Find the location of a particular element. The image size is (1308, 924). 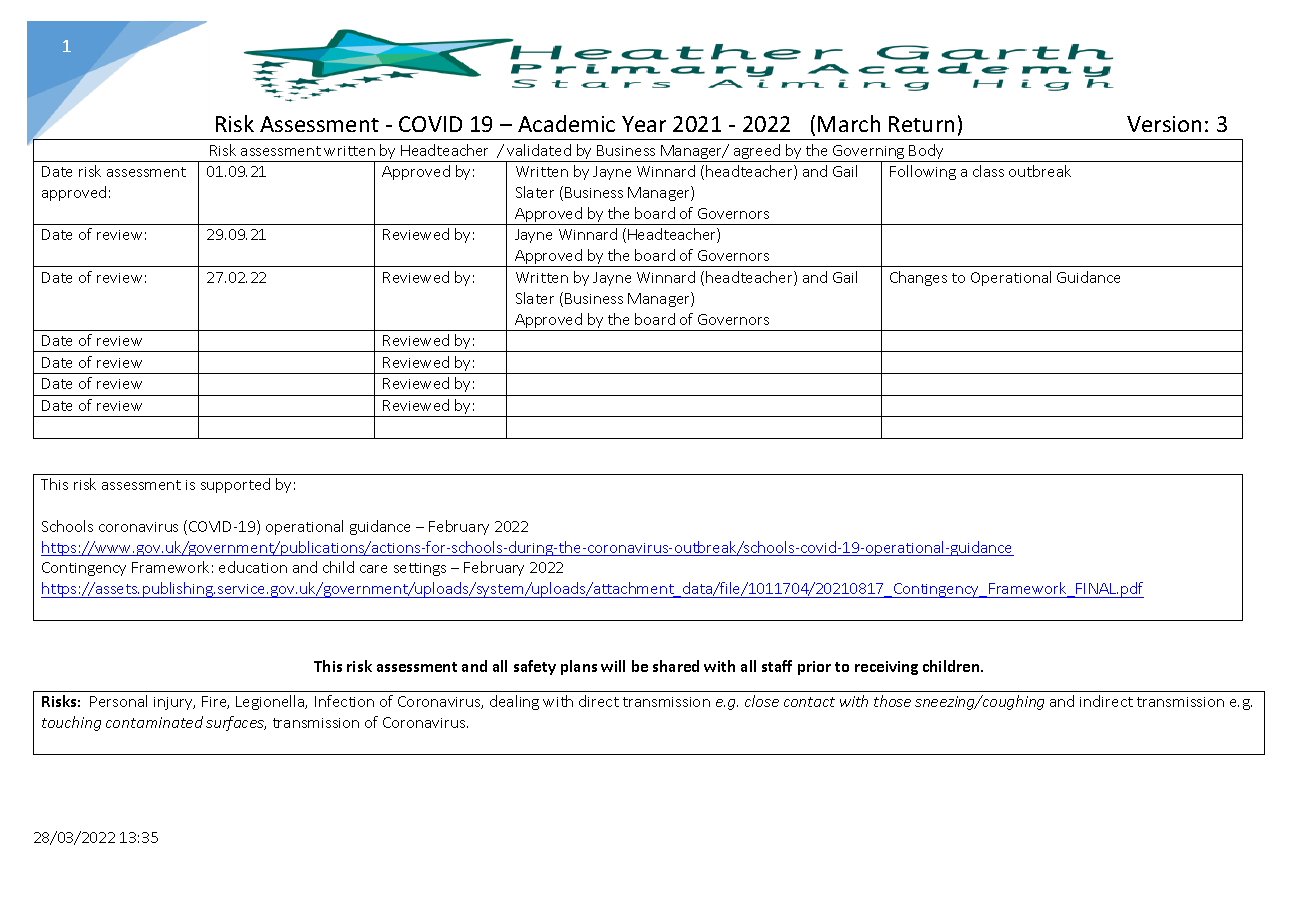

education is located at coordinates (253, 567).
